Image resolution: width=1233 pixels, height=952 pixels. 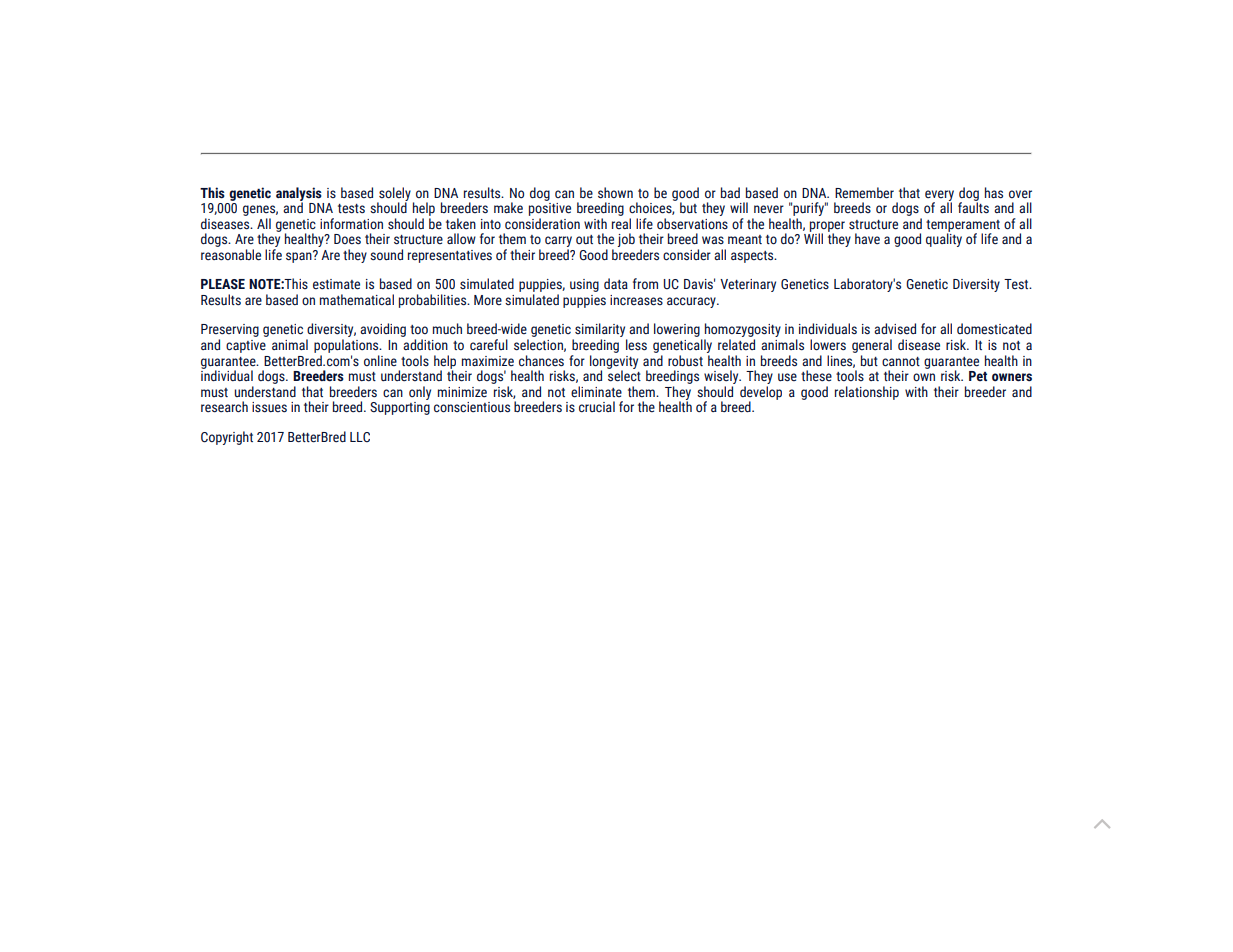 What do you see at coordinates (616, 283) in the screenshot?
I see `data` at bounding box center [616, 283].
